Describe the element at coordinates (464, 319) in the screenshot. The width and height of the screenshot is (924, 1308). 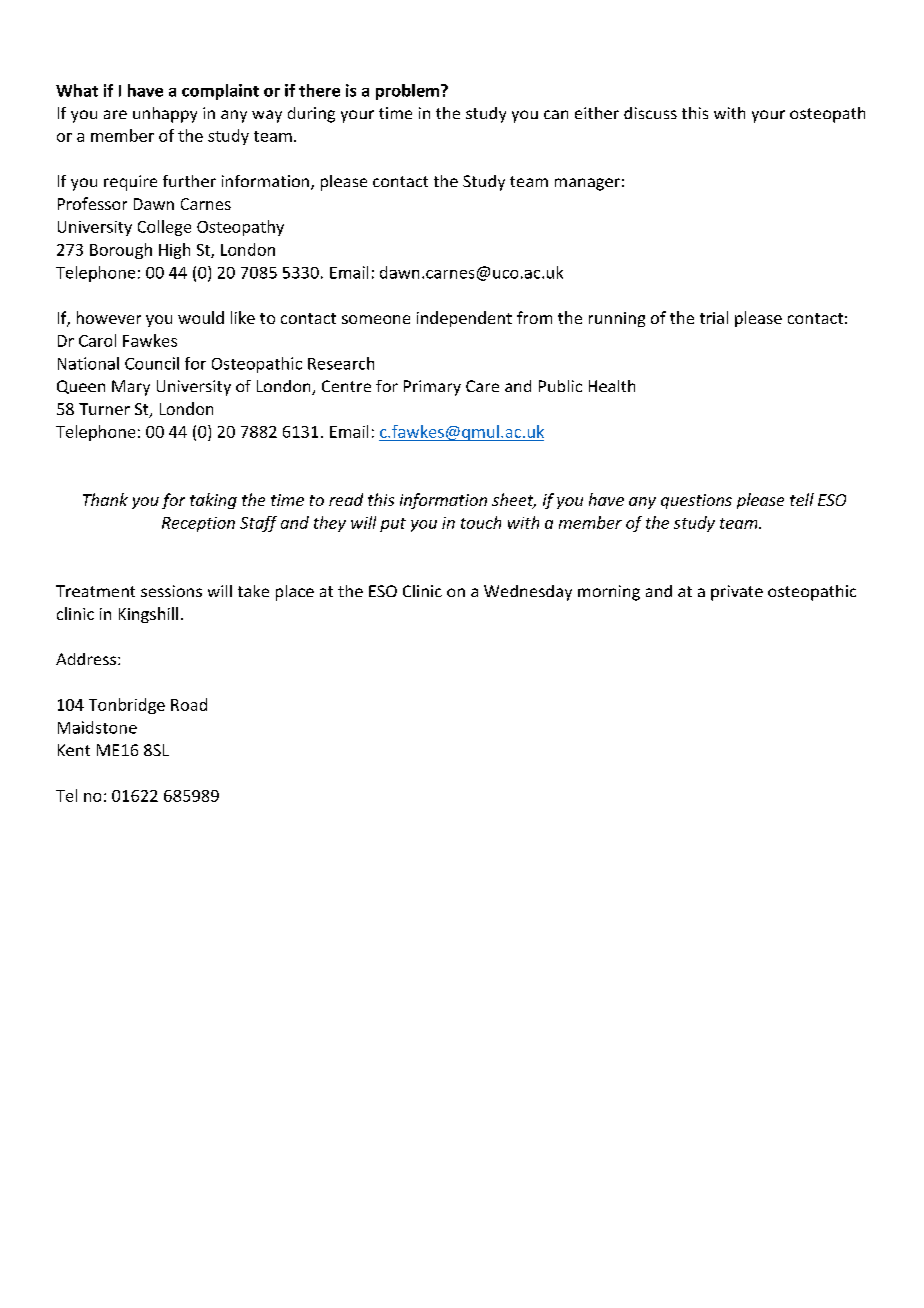
I see `independent` at that location.
